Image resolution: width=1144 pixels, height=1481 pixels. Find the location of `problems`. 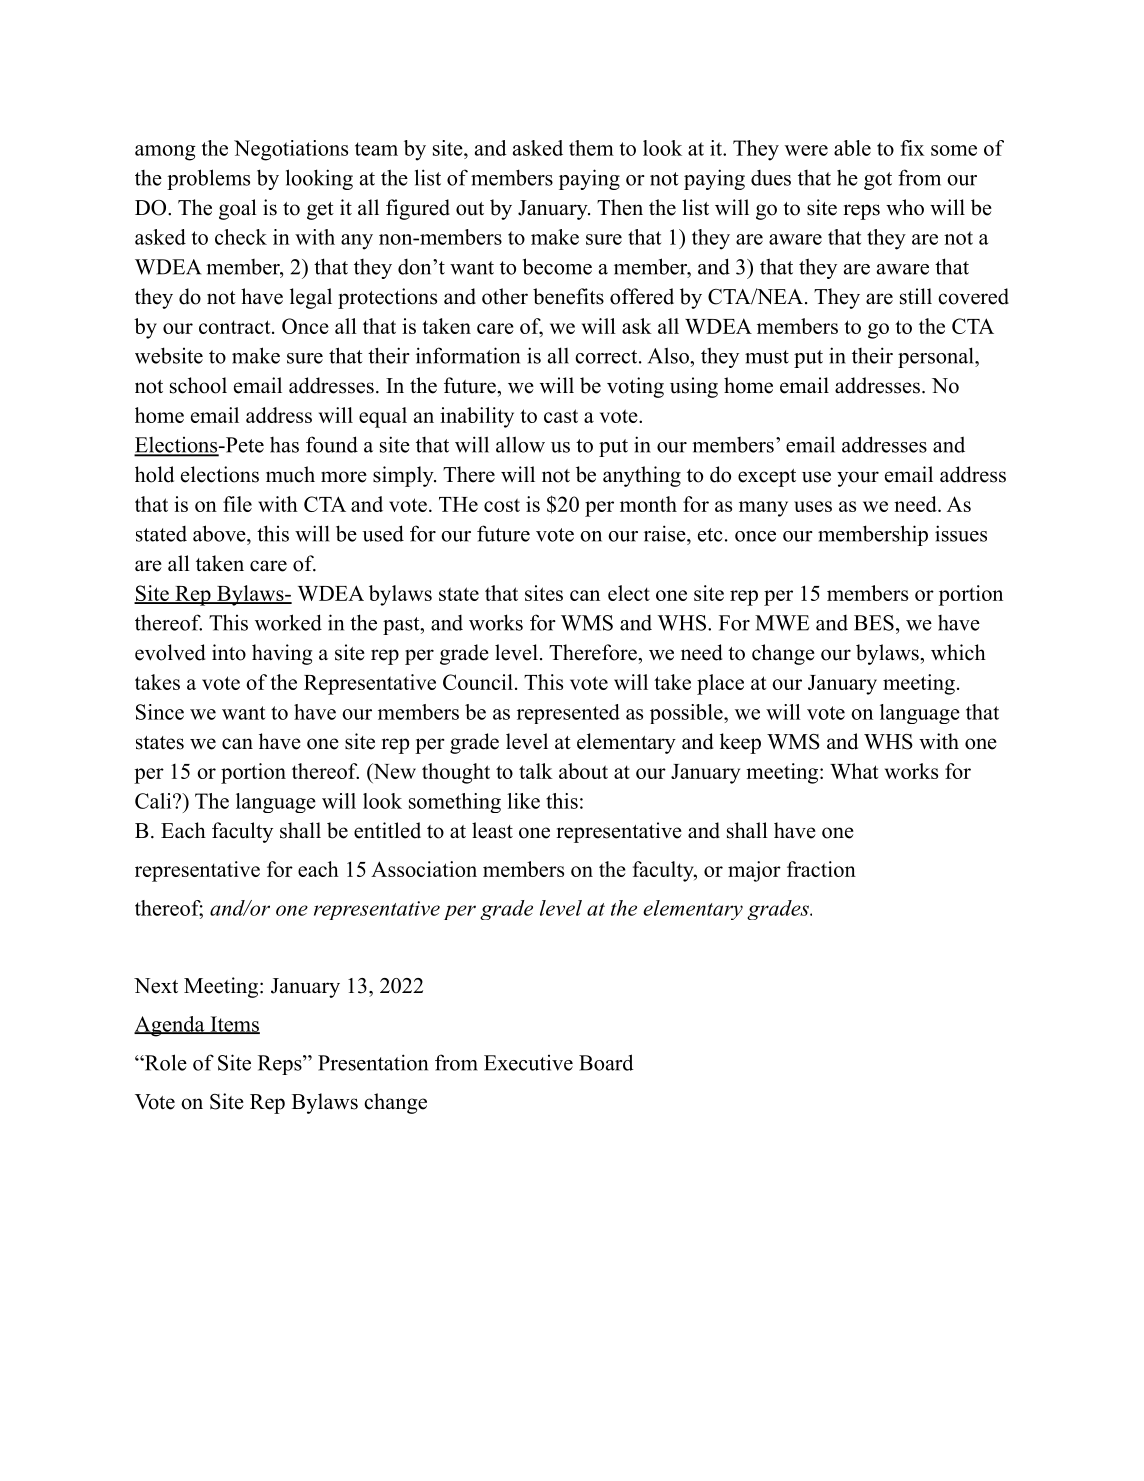

problems is located at coordinates (208, 179).
